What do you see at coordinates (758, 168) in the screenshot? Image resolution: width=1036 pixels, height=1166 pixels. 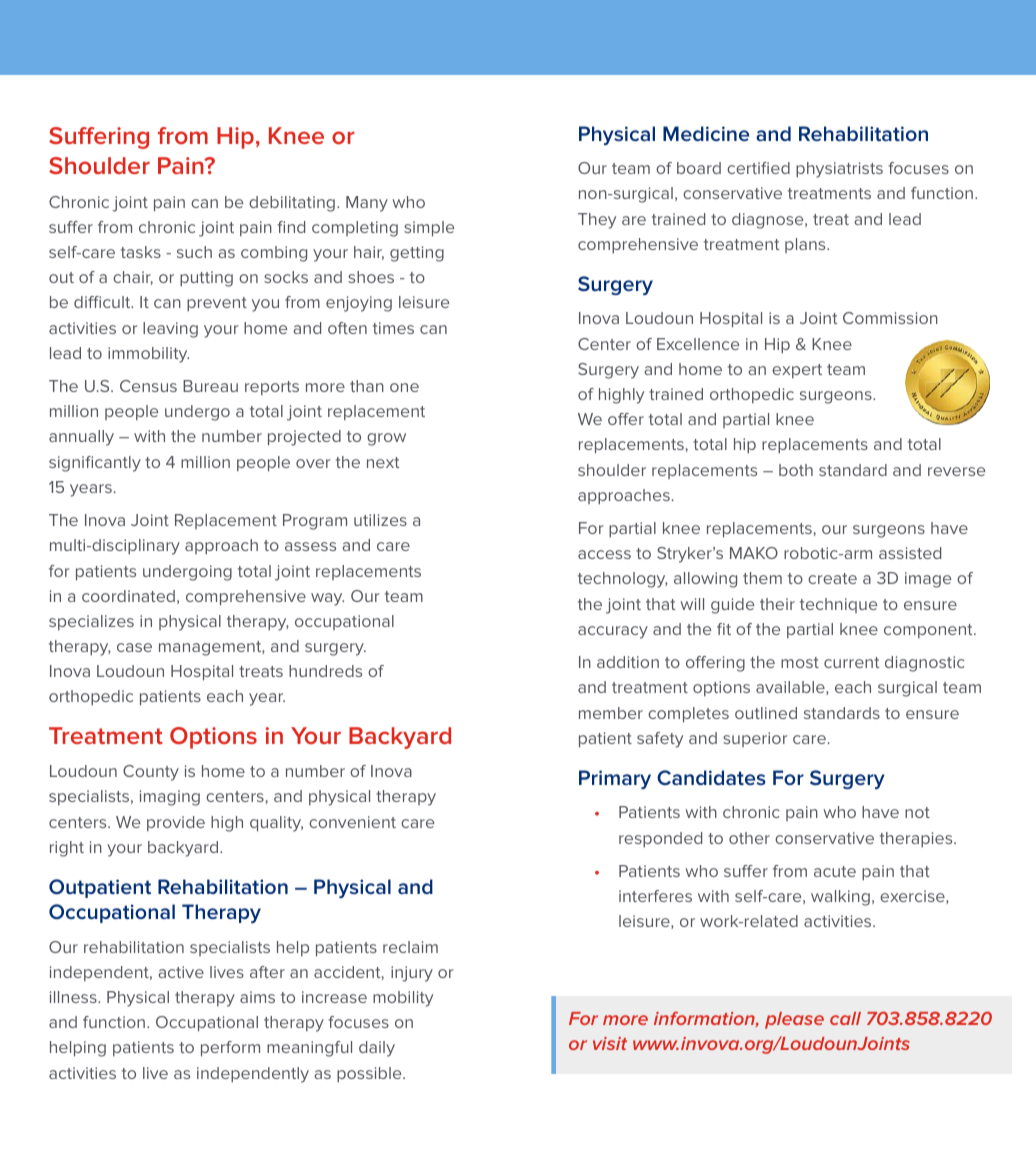 I see `certified` at bounding box center [758, 168].
